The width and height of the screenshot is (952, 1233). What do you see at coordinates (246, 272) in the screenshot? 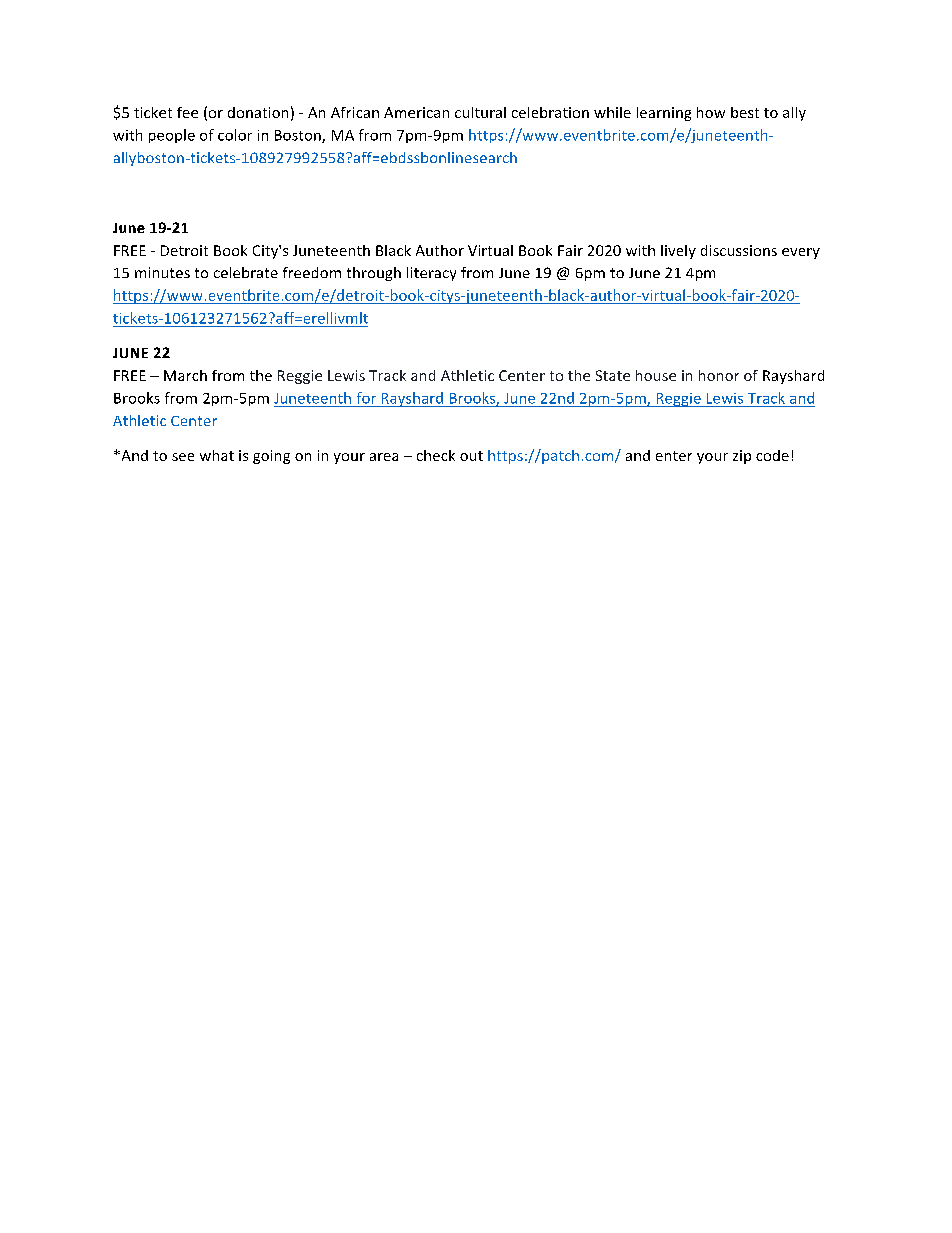
I see `celebrate` at bounding box center [246, 272].
